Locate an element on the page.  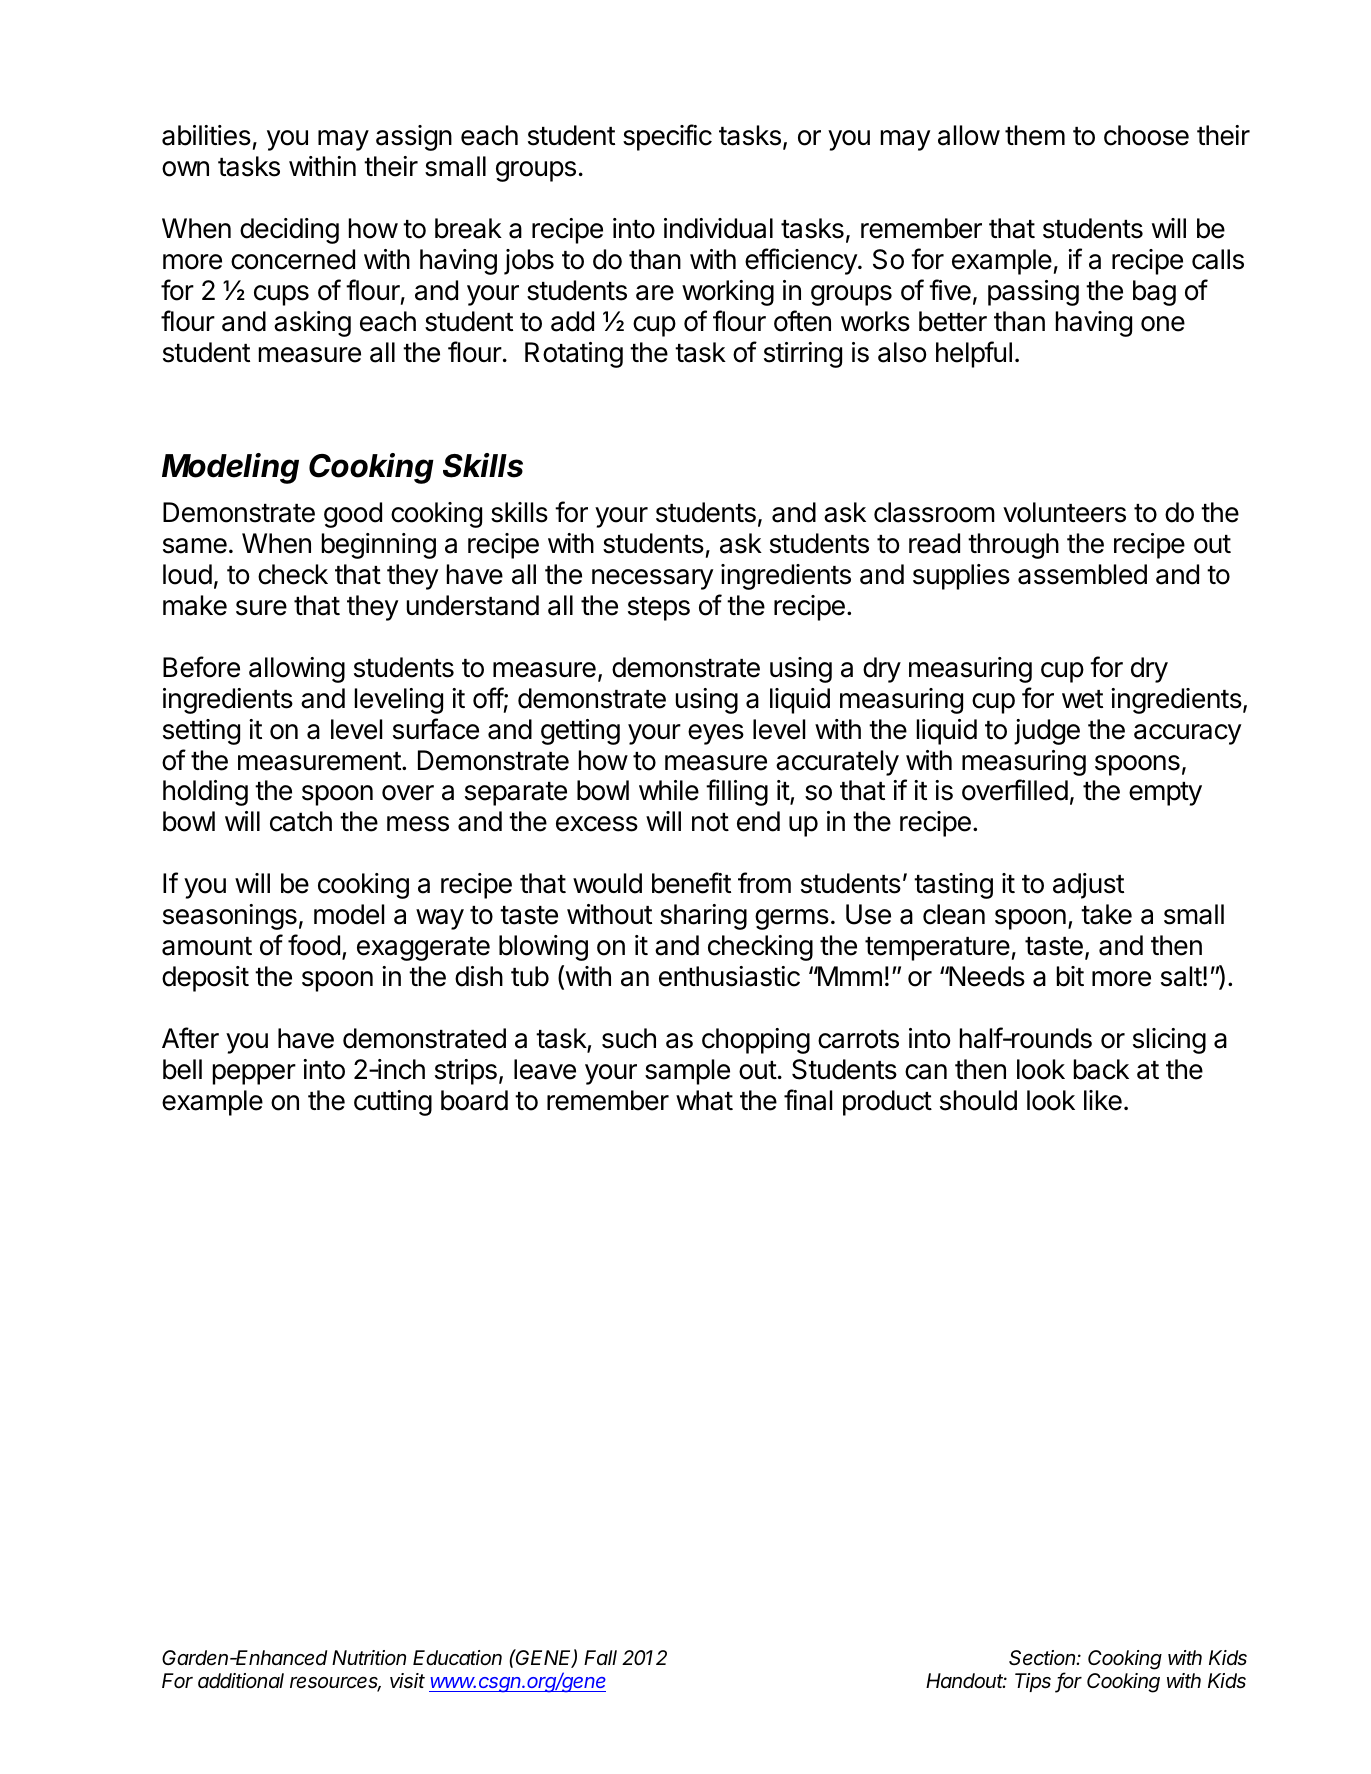
wet is located at coordinates (1082, 699).
